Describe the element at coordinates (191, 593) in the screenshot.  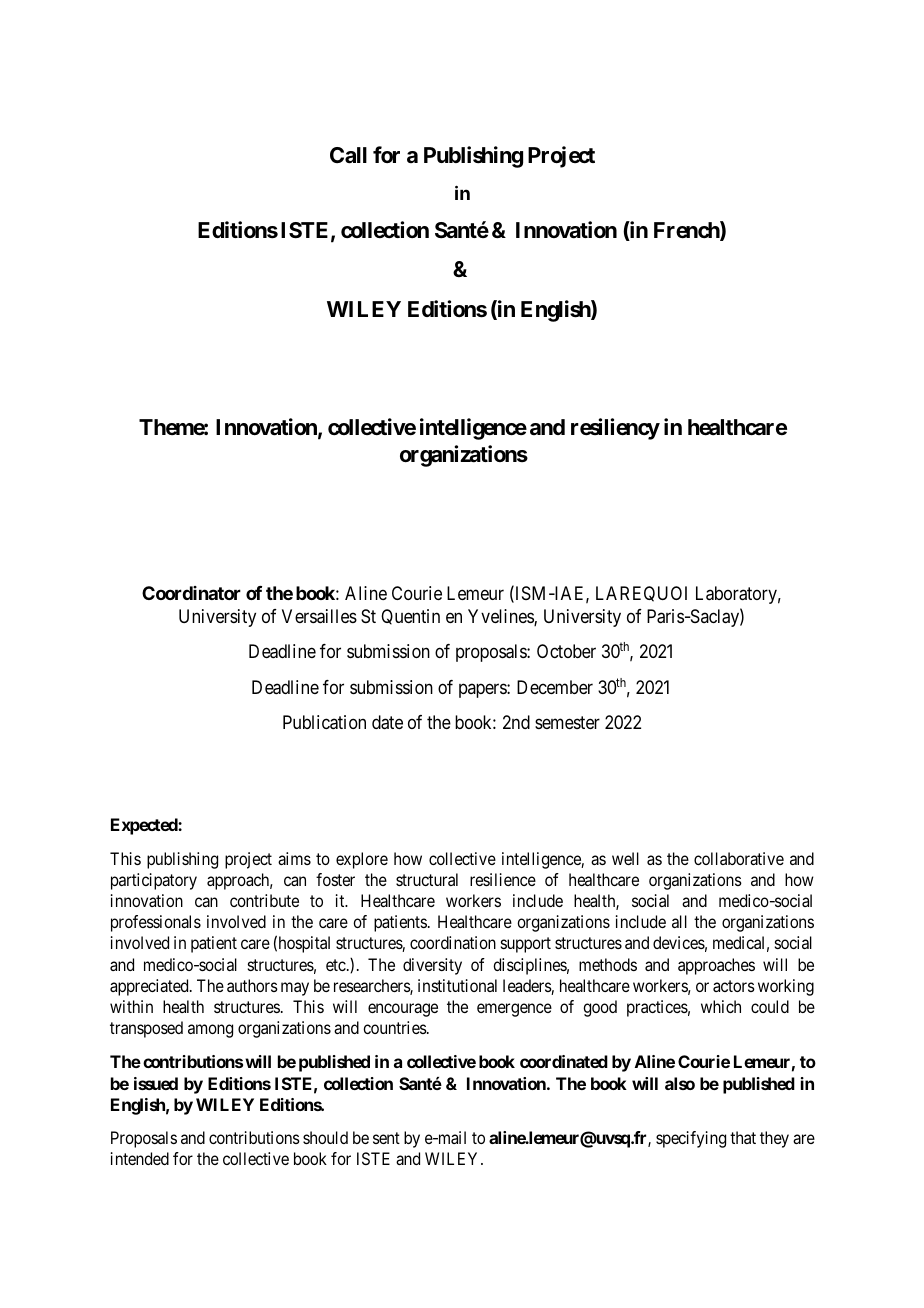
I see `Coordinator` at that location.
